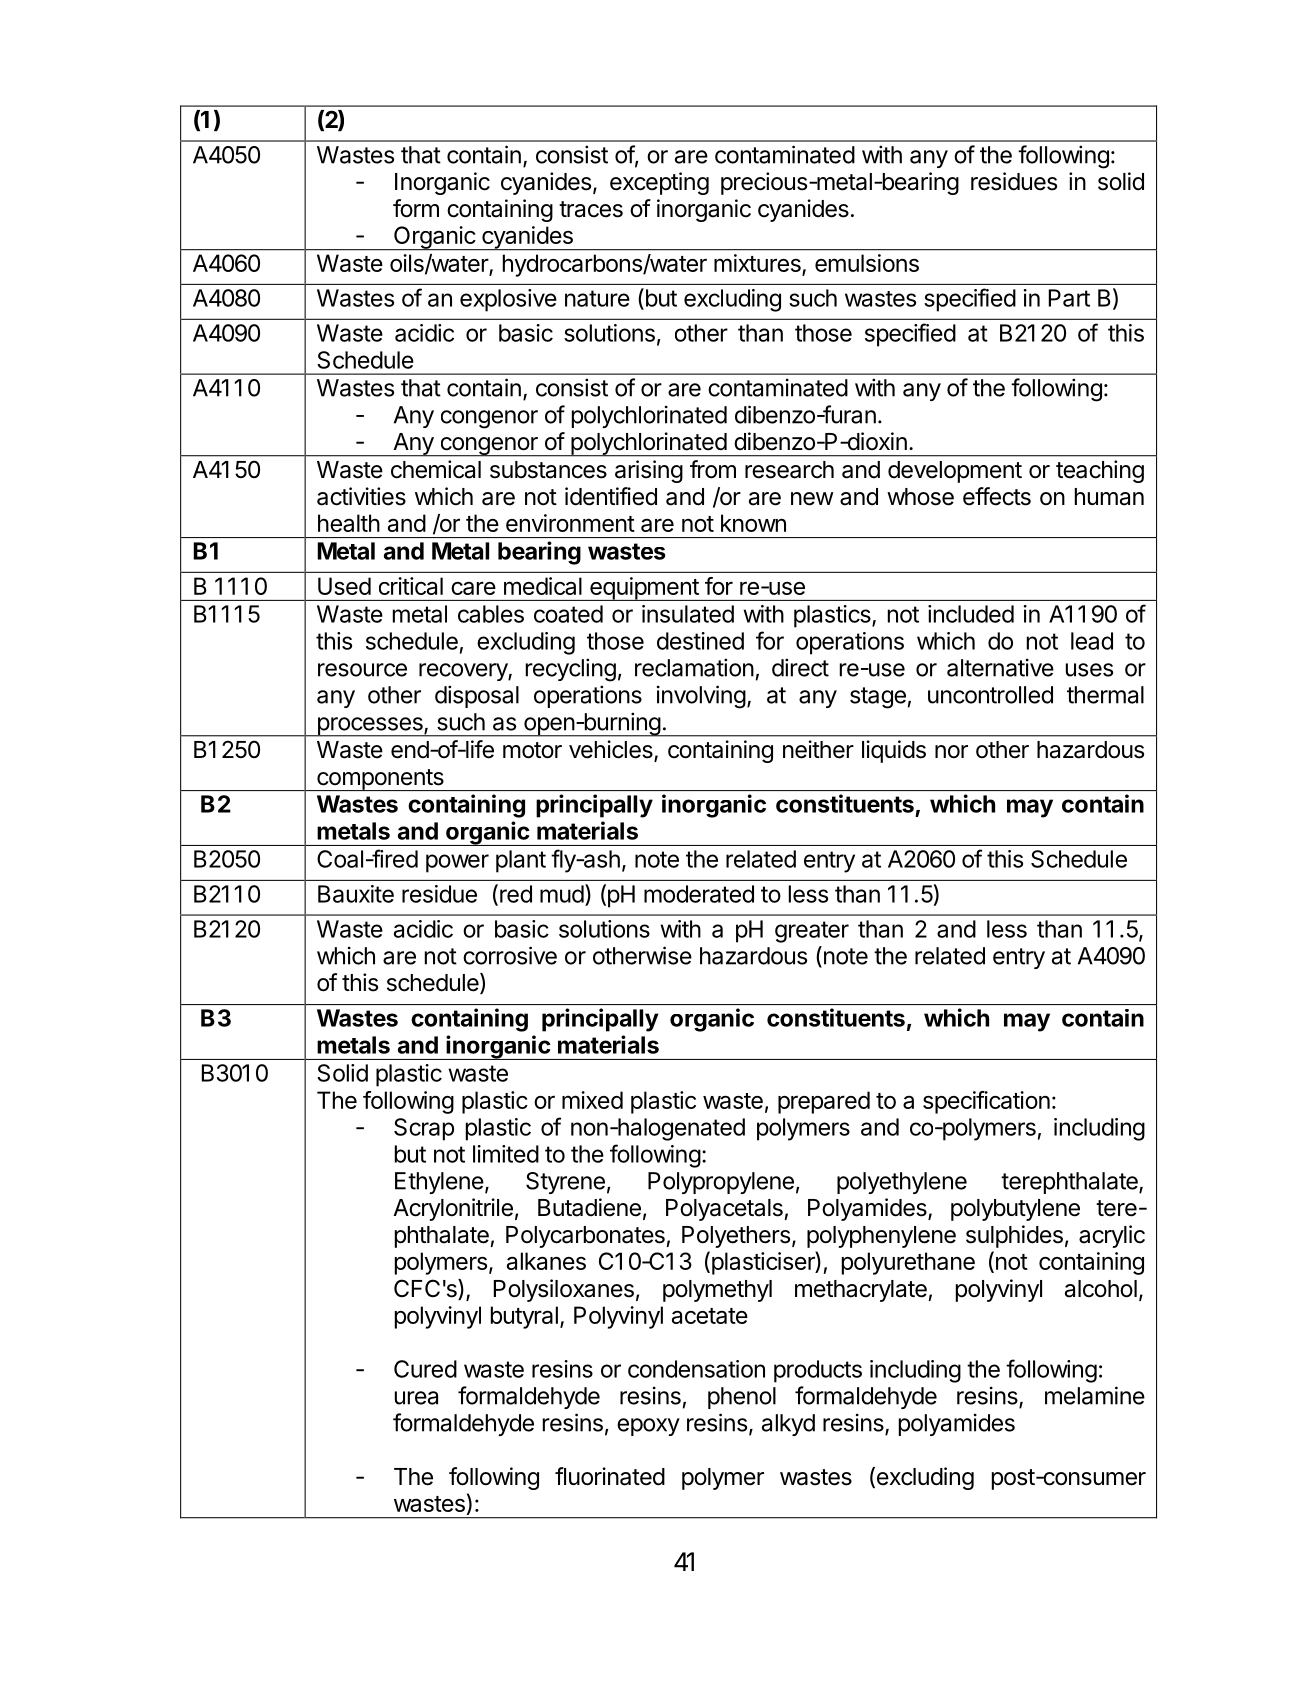  What do you see at coordinates (758, 264) in the document?
I see `mixtures` at bounding box center [758, 264].
